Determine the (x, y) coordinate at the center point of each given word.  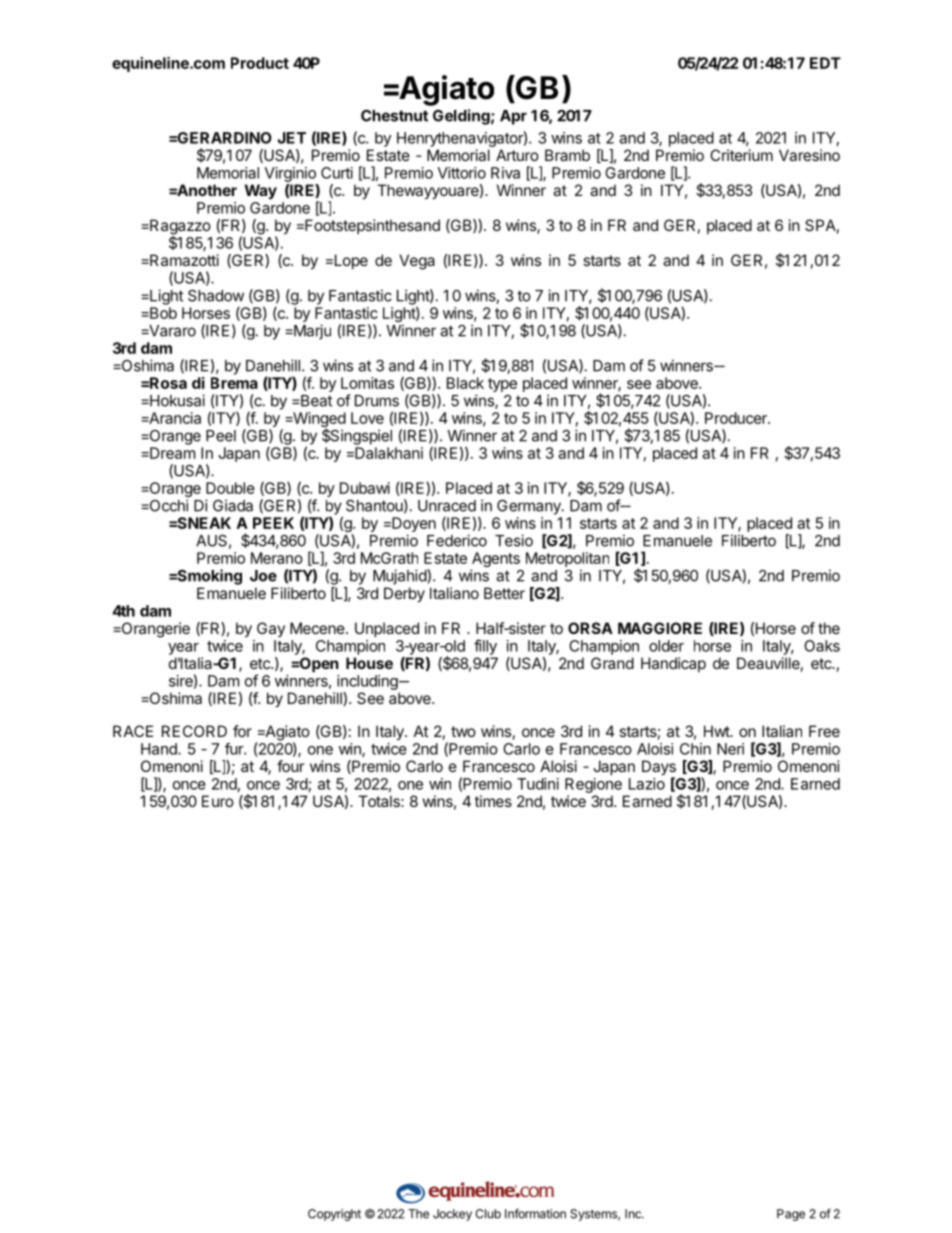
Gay (271, 629)
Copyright (334, 1215)
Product (260, 63)
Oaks (822, 646)
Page (791, 1215)
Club (488, 1214)
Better (504, 593)
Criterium (741, 155)
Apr (513, 117)
